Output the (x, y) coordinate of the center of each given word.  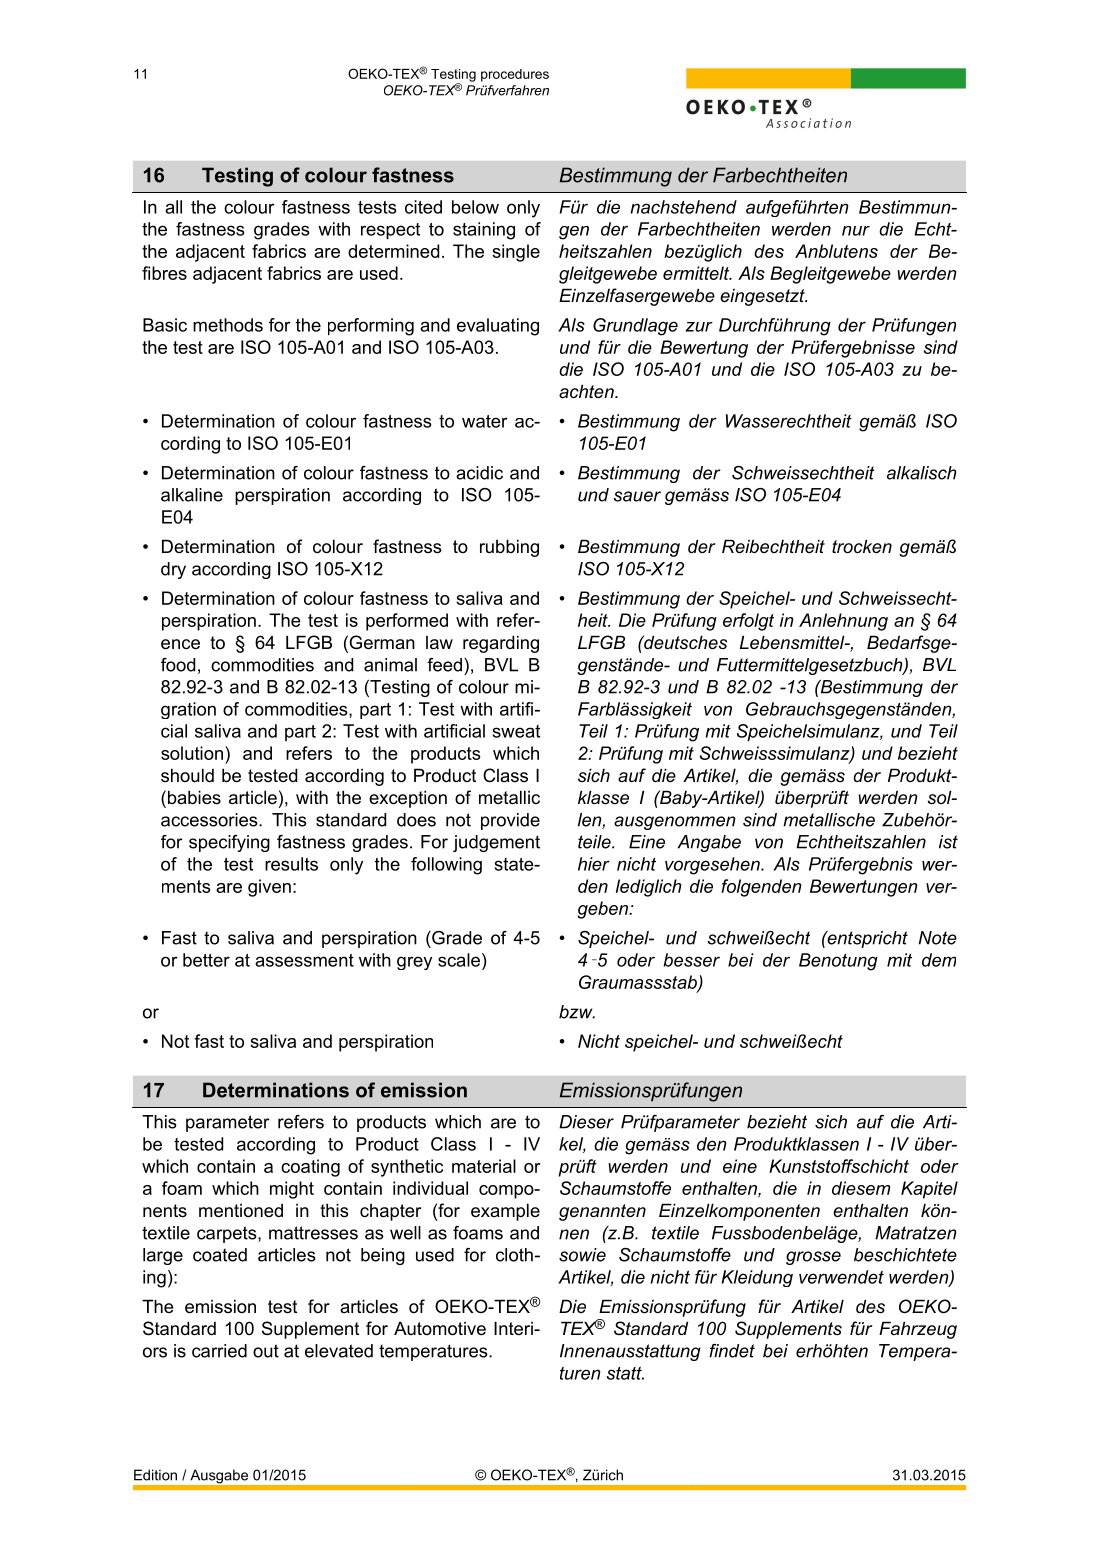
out (266, 1351)
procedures (515, 75)
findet (732, 1351)
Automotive (440, 1328)
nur (856, 231)
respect (390, 231)
